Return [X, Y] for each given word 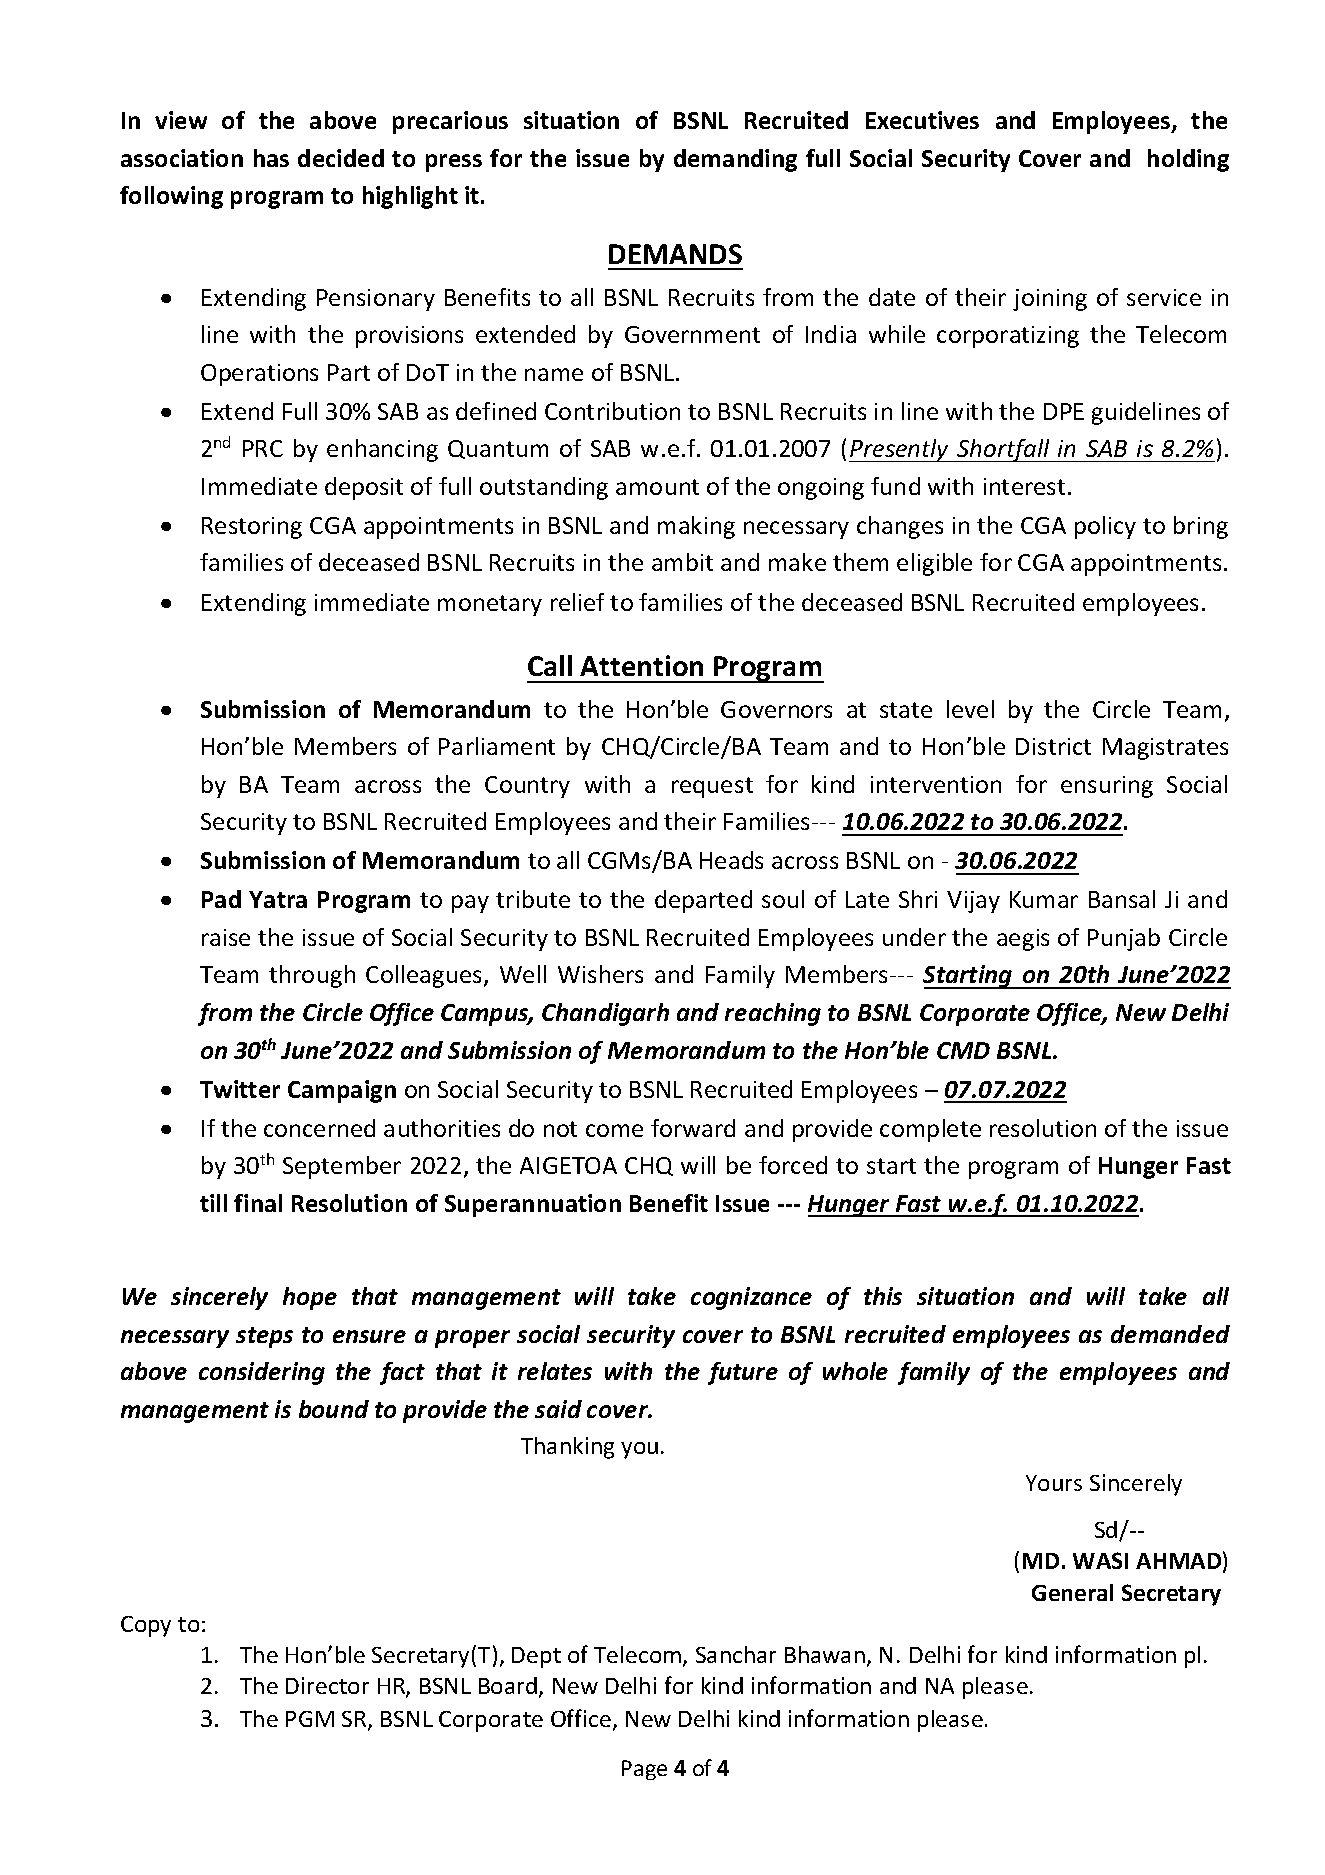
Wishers [600, 974]
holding [1188, 160]
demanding [735, 160]
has [271, 158]
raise [226, 937]
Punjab [1124, 939]
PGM [310, 1719]
